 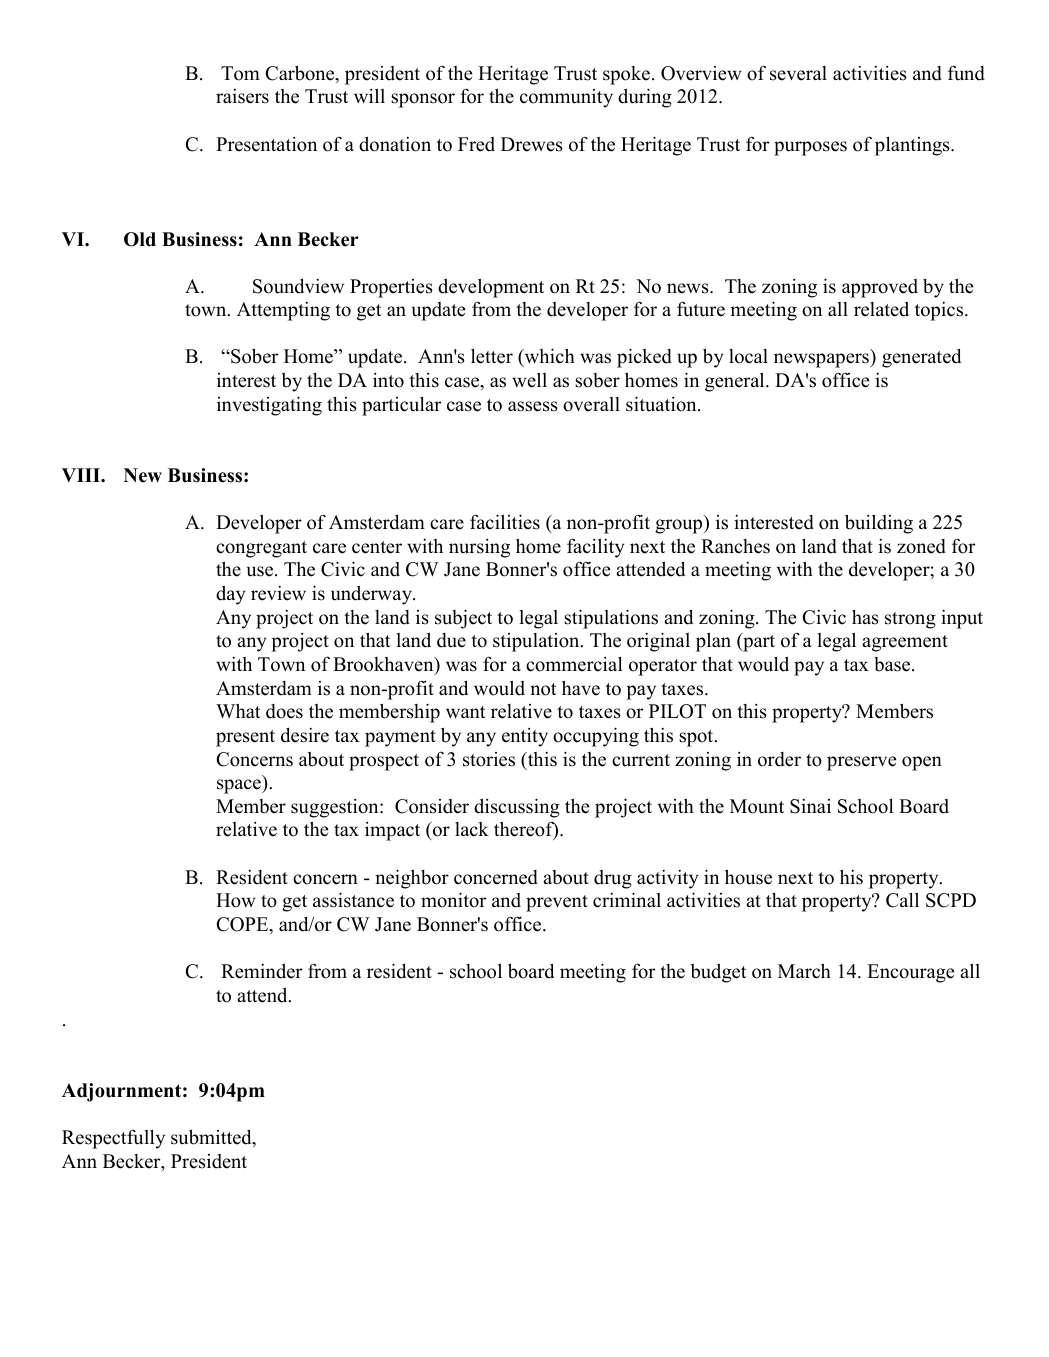 What do you see at coordinates (463, 619) in the screenshot?
I see `subject` at bounding box center [463, 619].
